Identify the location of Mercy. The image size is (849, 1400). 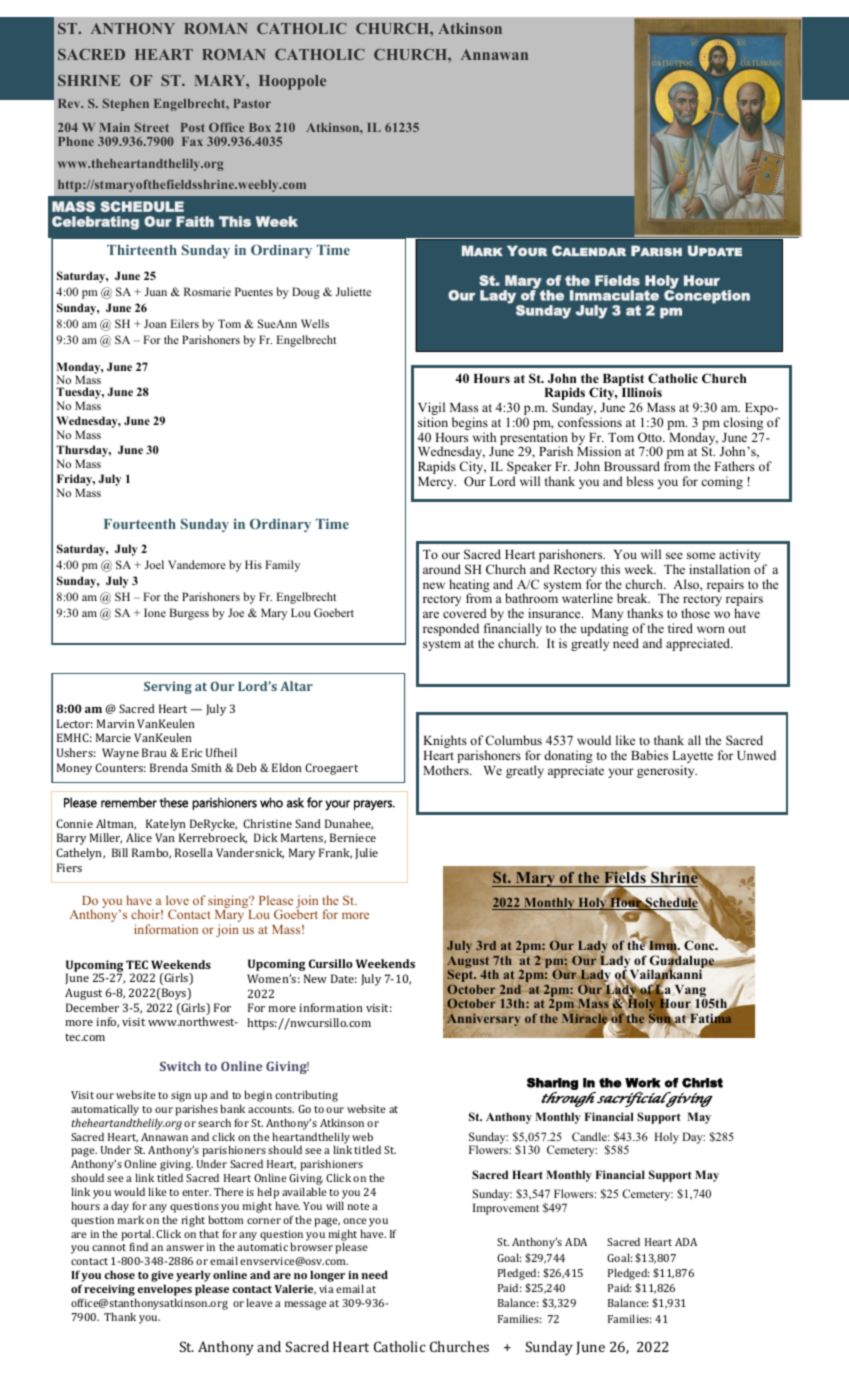
(437, 483).
